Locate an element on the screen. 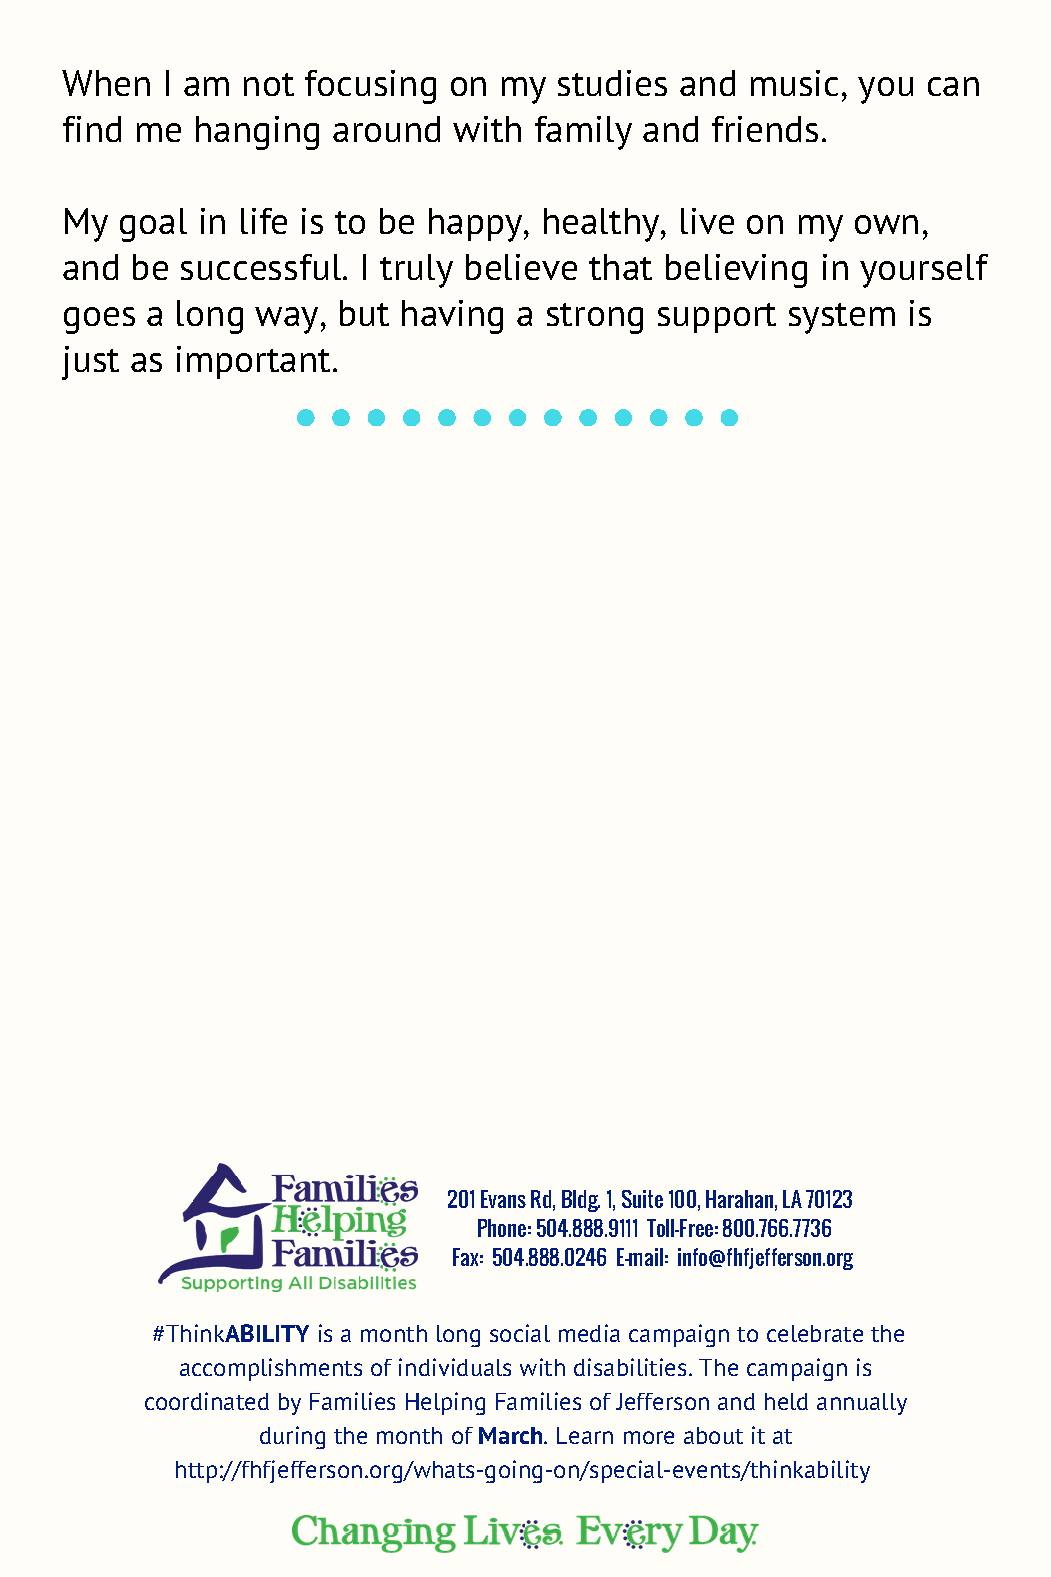 The height and width of the screenshot is (1577, 1051). Bldg is located at coordinates (581, 1201).
